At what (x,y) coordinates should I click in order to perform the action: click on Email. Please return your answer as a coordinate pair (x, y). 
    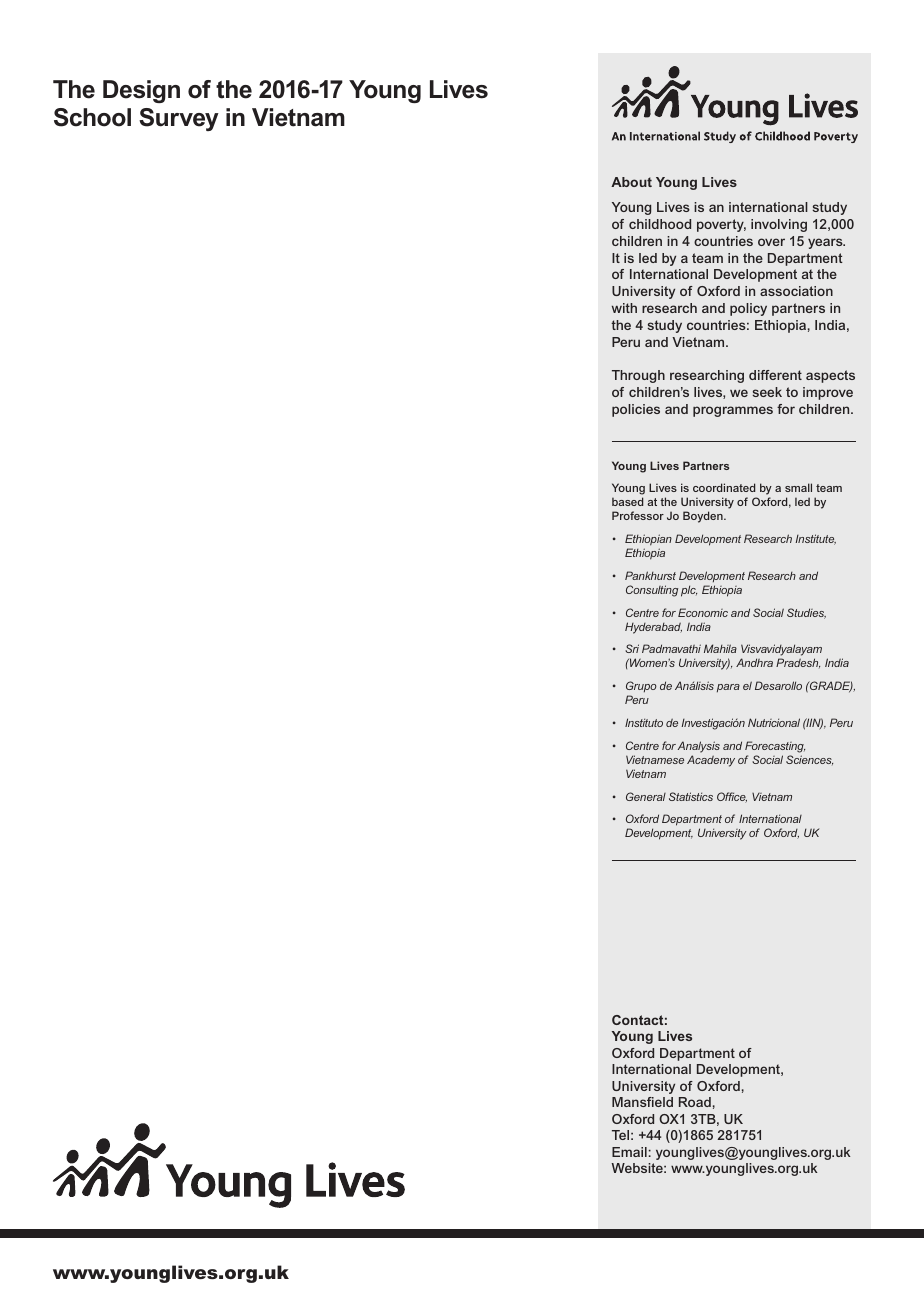
    Looking at the image, I should click on (629, 1152).
